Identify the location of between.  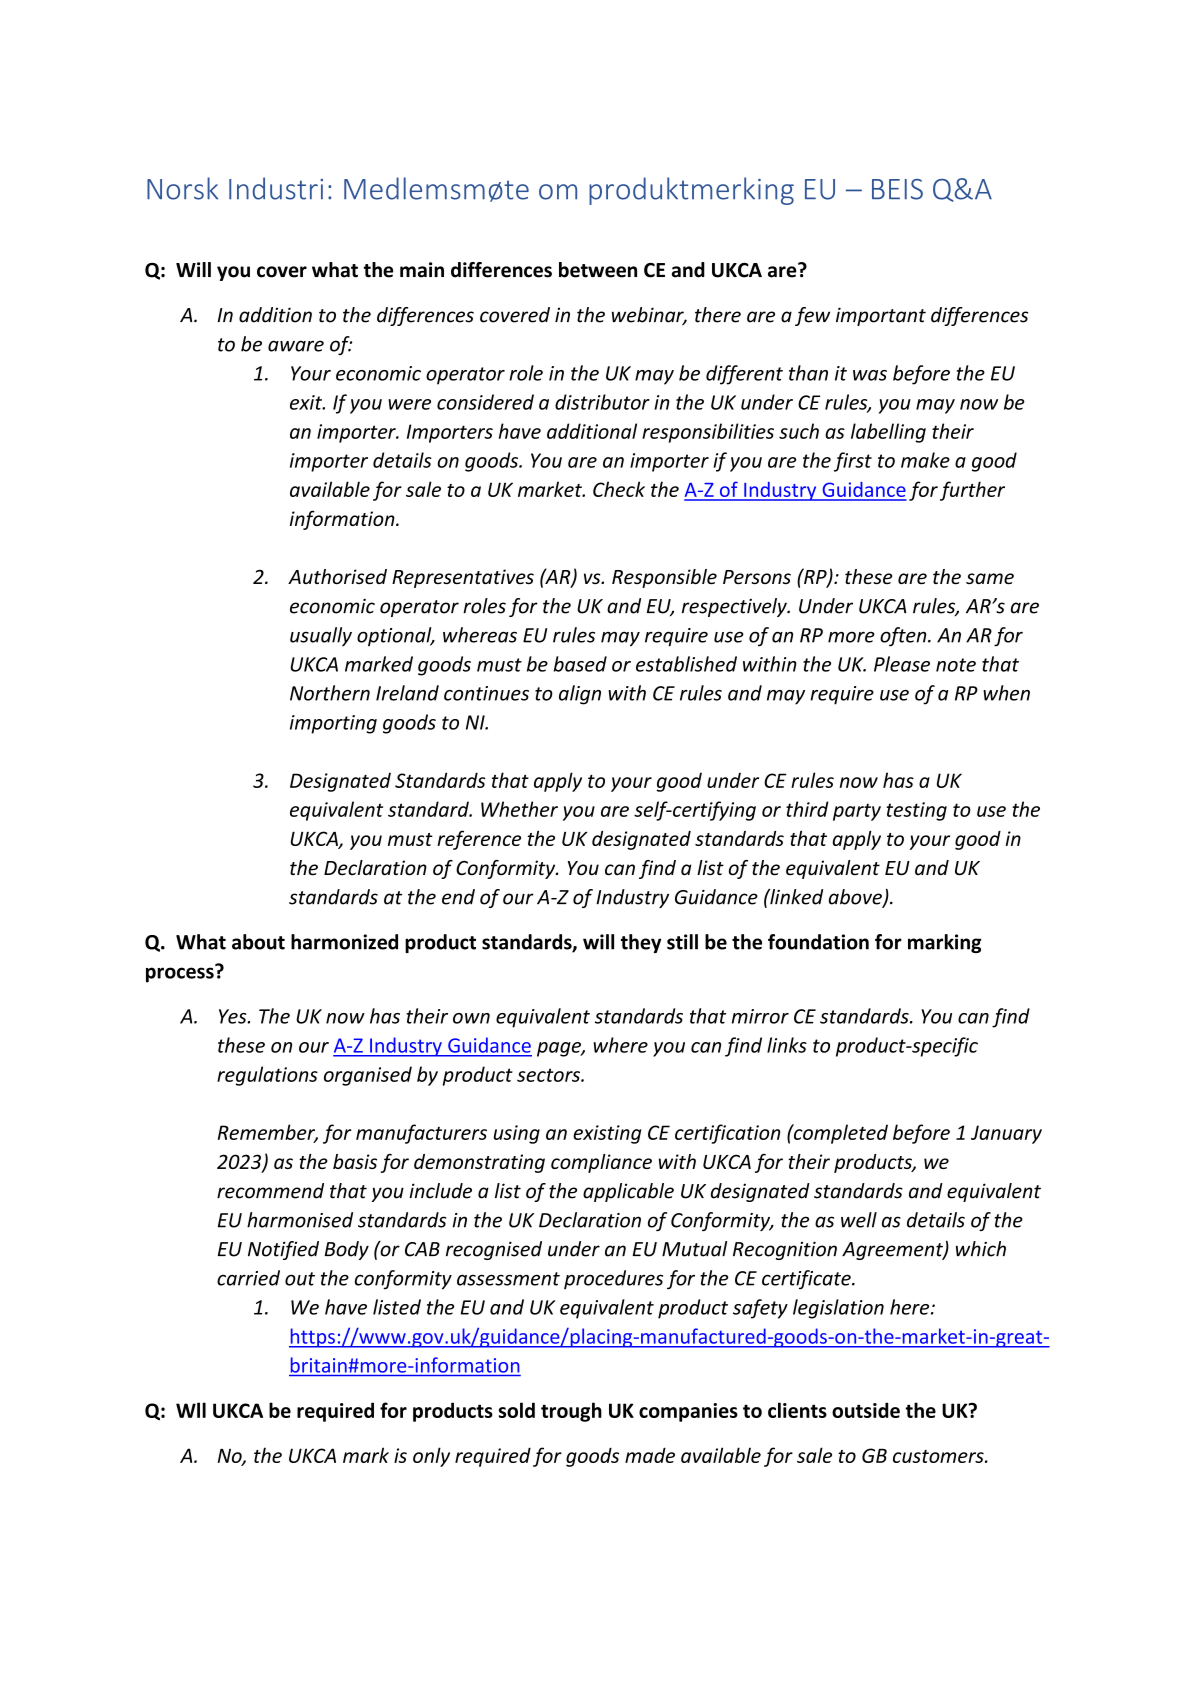
(598, 270).
